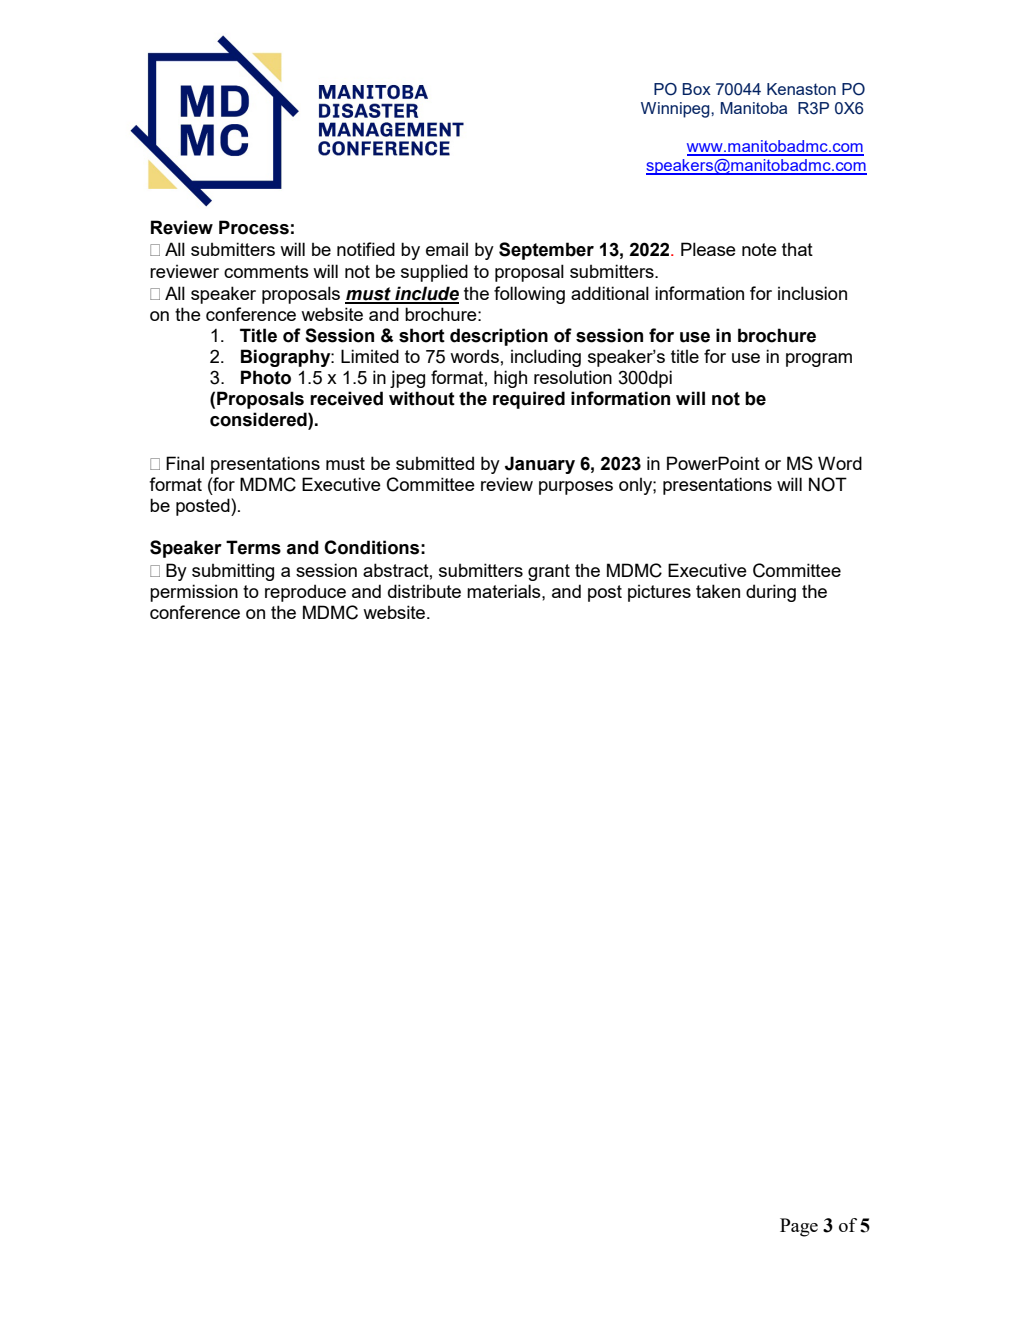  What do you see at coordinates (254, 227) in the screenshot?
I see `Process` at bounding box center [254, 227].
